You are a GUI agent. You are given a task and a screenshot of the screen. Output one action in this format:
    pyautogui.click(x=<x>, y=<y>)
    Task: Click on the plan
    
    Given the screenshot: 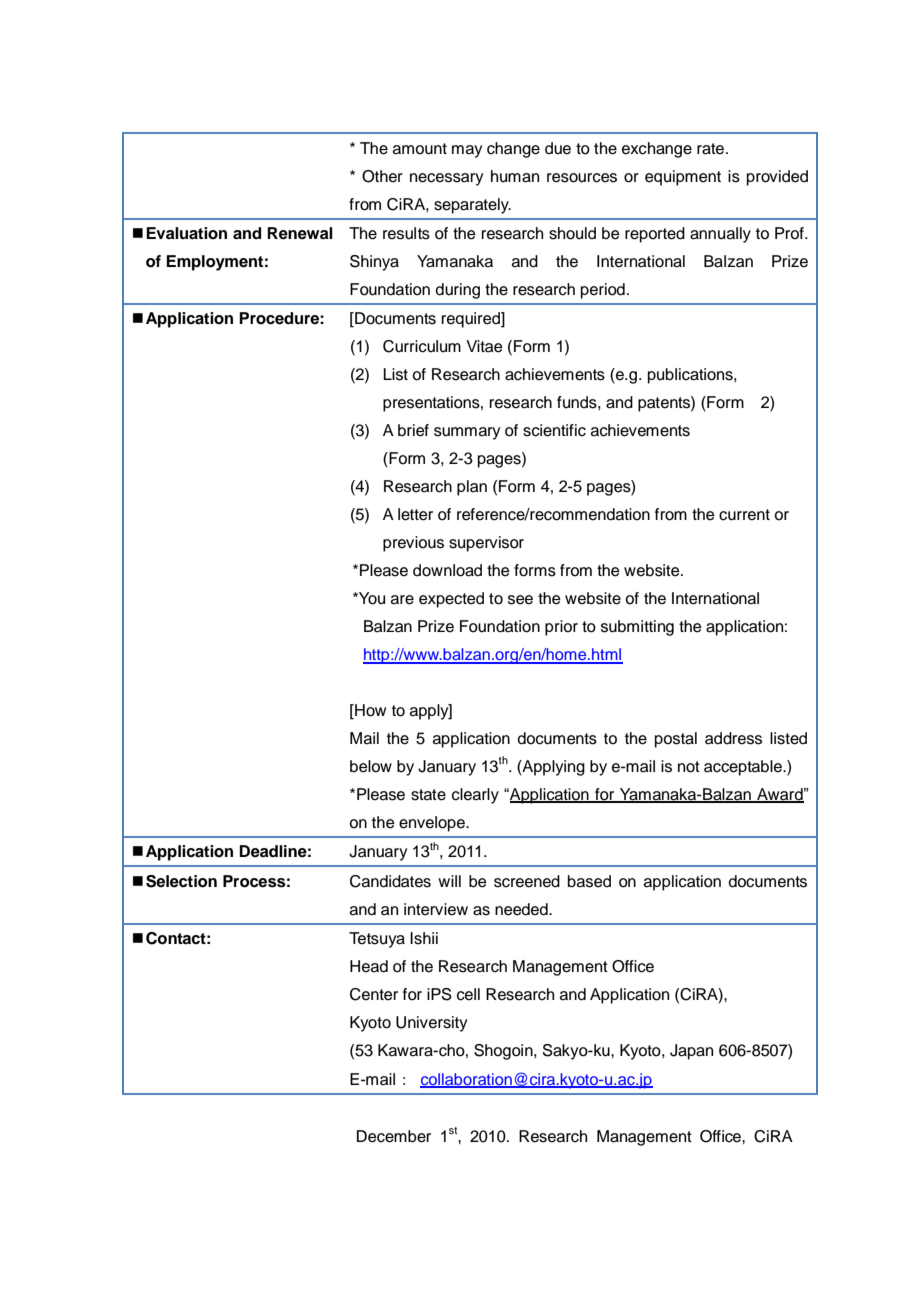 What is the action you would take?
    pyautogui.click(x=472, y=488)
